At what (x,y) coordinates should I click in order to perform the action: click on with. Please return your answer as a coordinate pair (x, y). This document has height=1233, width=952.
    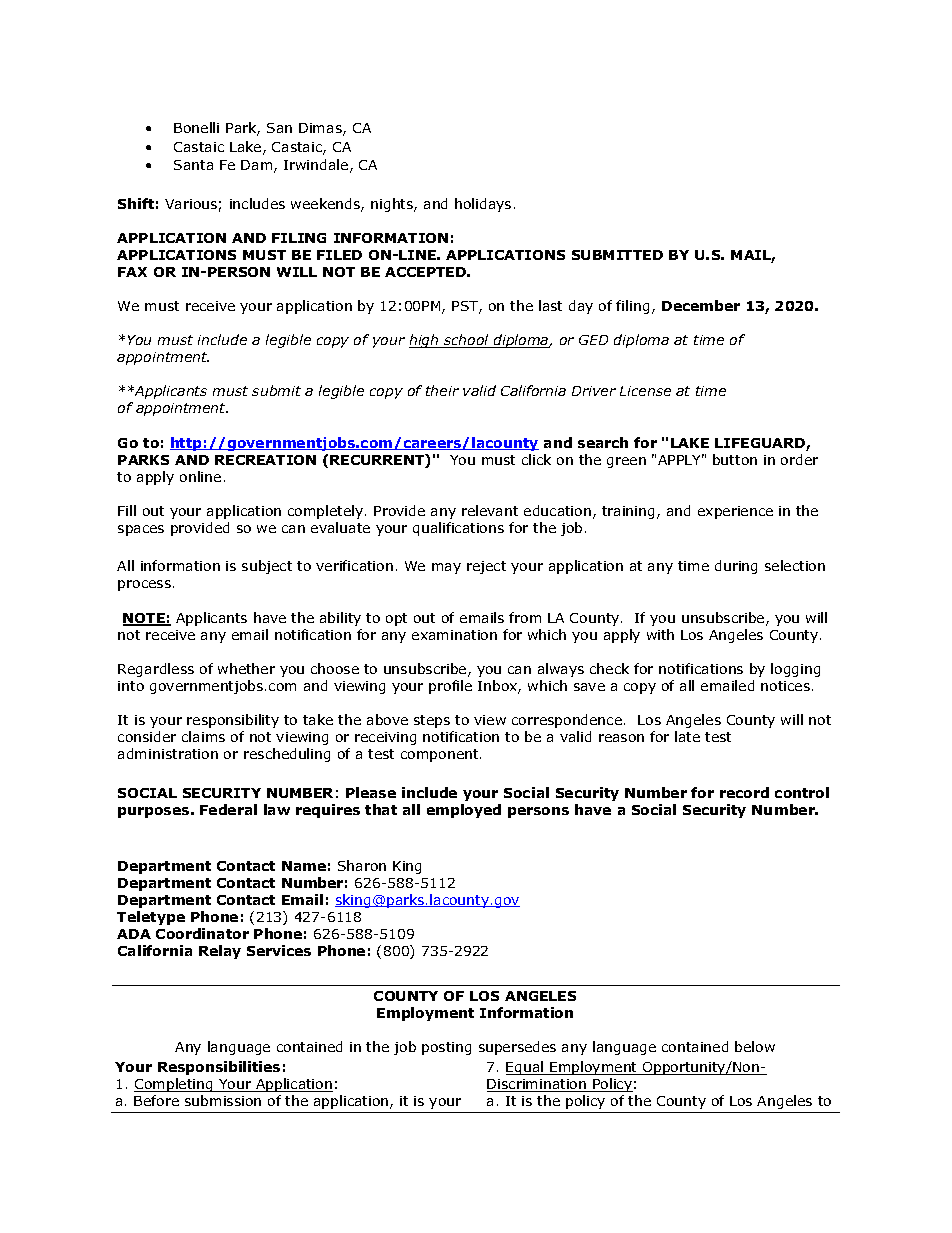
    Looking at the image, I should click on (660, 634).
